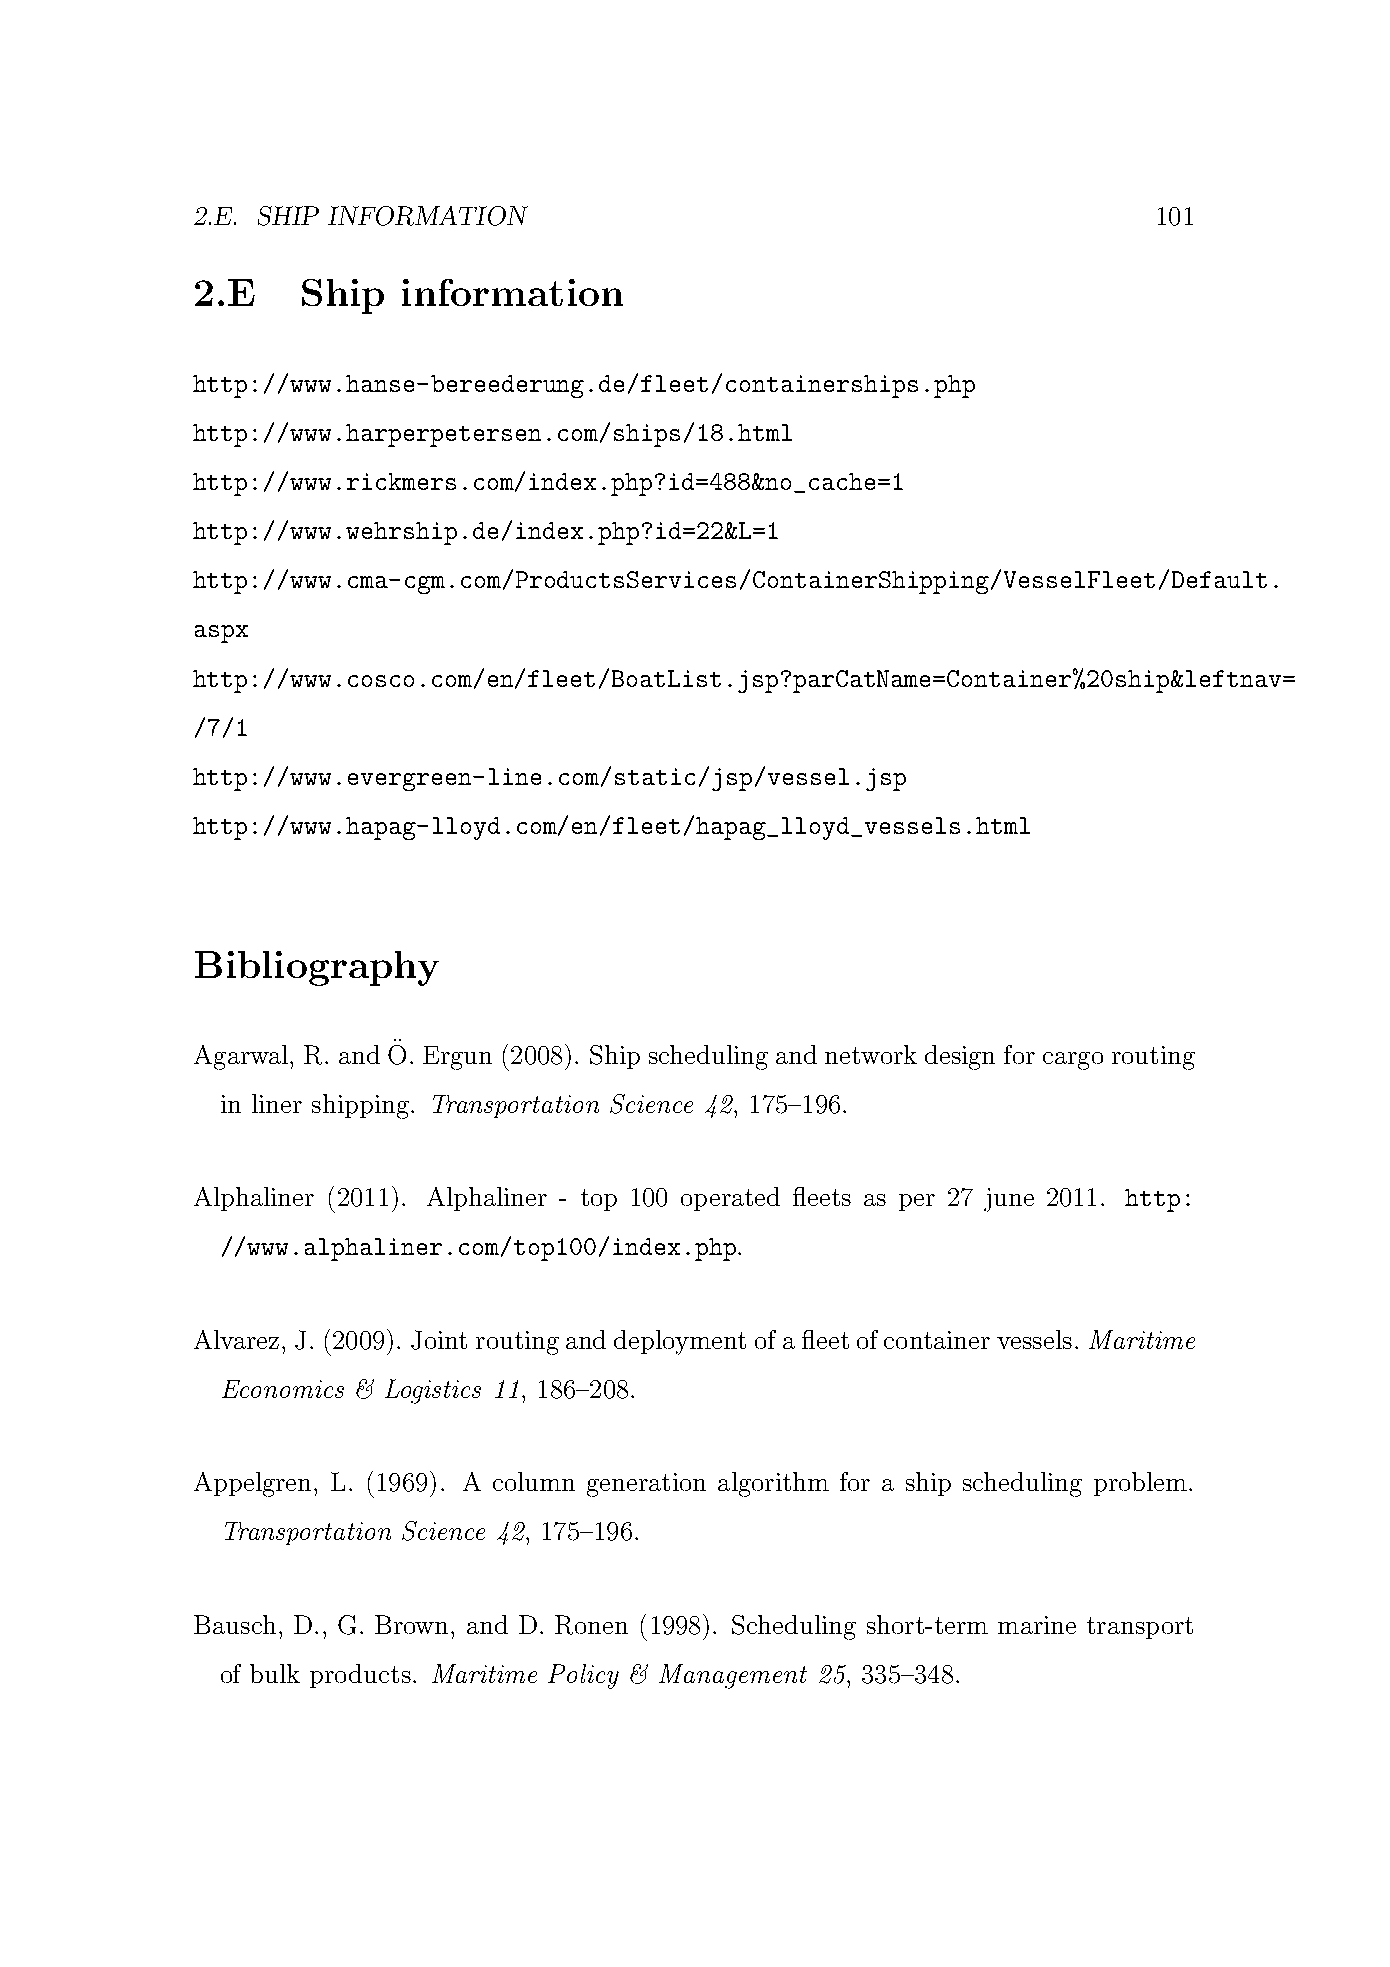  Describe the element at coordinates (733, 1676) in the screenshot. I see `Management` at that location.
